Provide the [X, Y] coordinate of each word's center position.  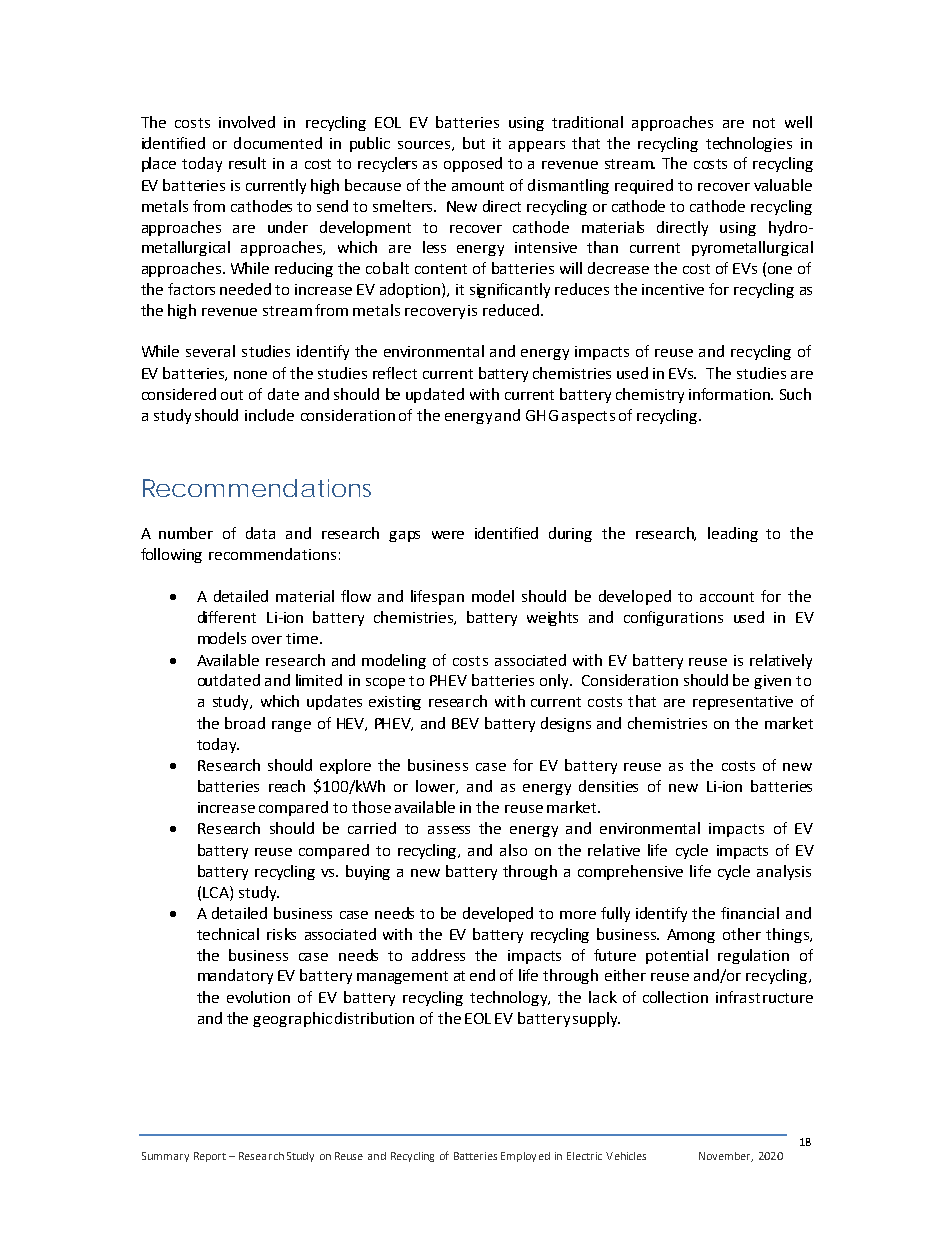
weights [552, 618]
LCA [217, 893]
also [513, 850]
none [250, 375]
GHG [542, 415]
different [227, 617]
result [247, 163]
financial [750, 913]
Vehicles [626, 1156]
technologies [749, 144]
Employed [525, 1157]
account [727, 597]
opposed [473, 164]
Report [210, 1157]
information [730, 394]
